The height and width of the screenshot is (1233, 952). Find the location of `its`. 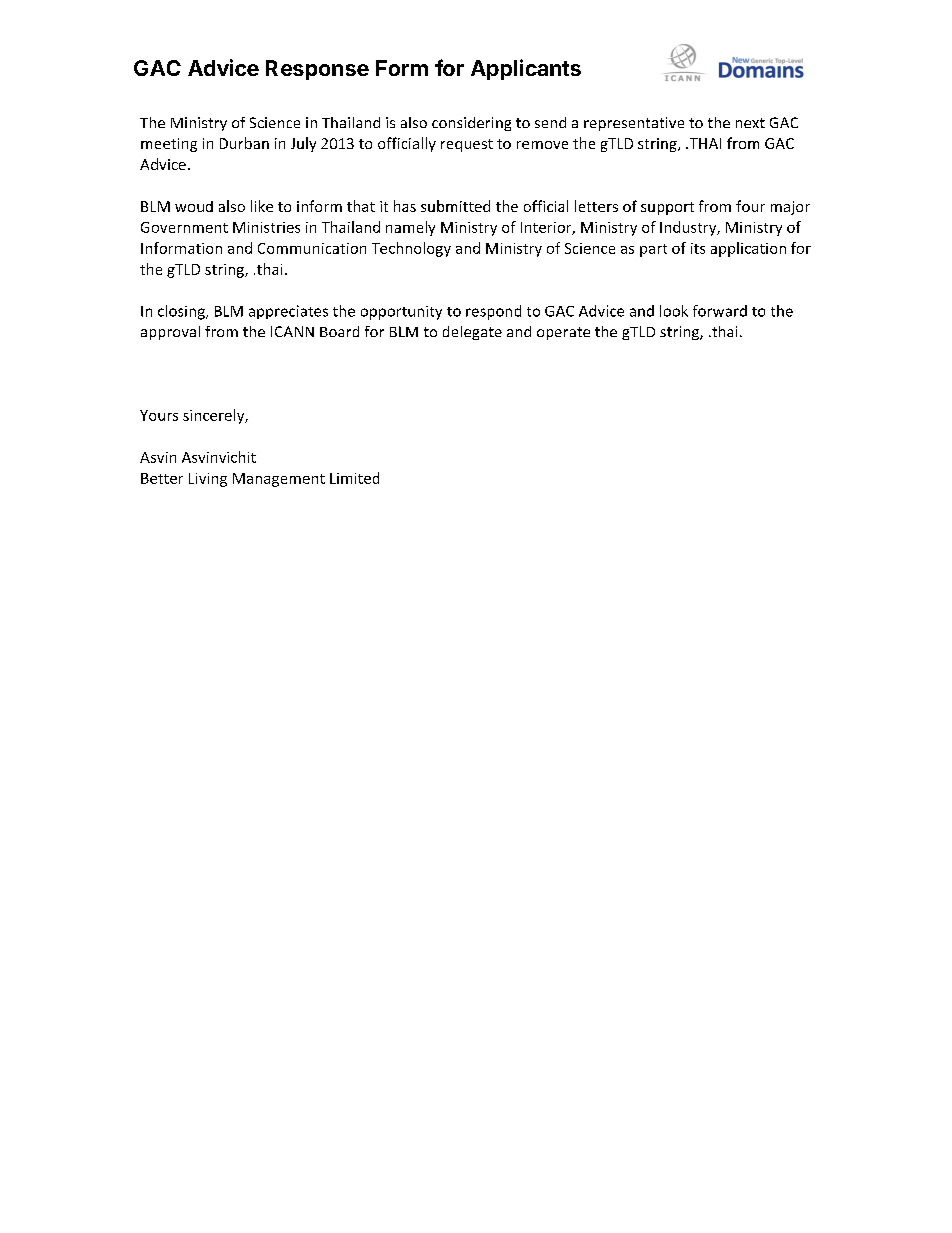

its is located at coordinates (698, 248).
